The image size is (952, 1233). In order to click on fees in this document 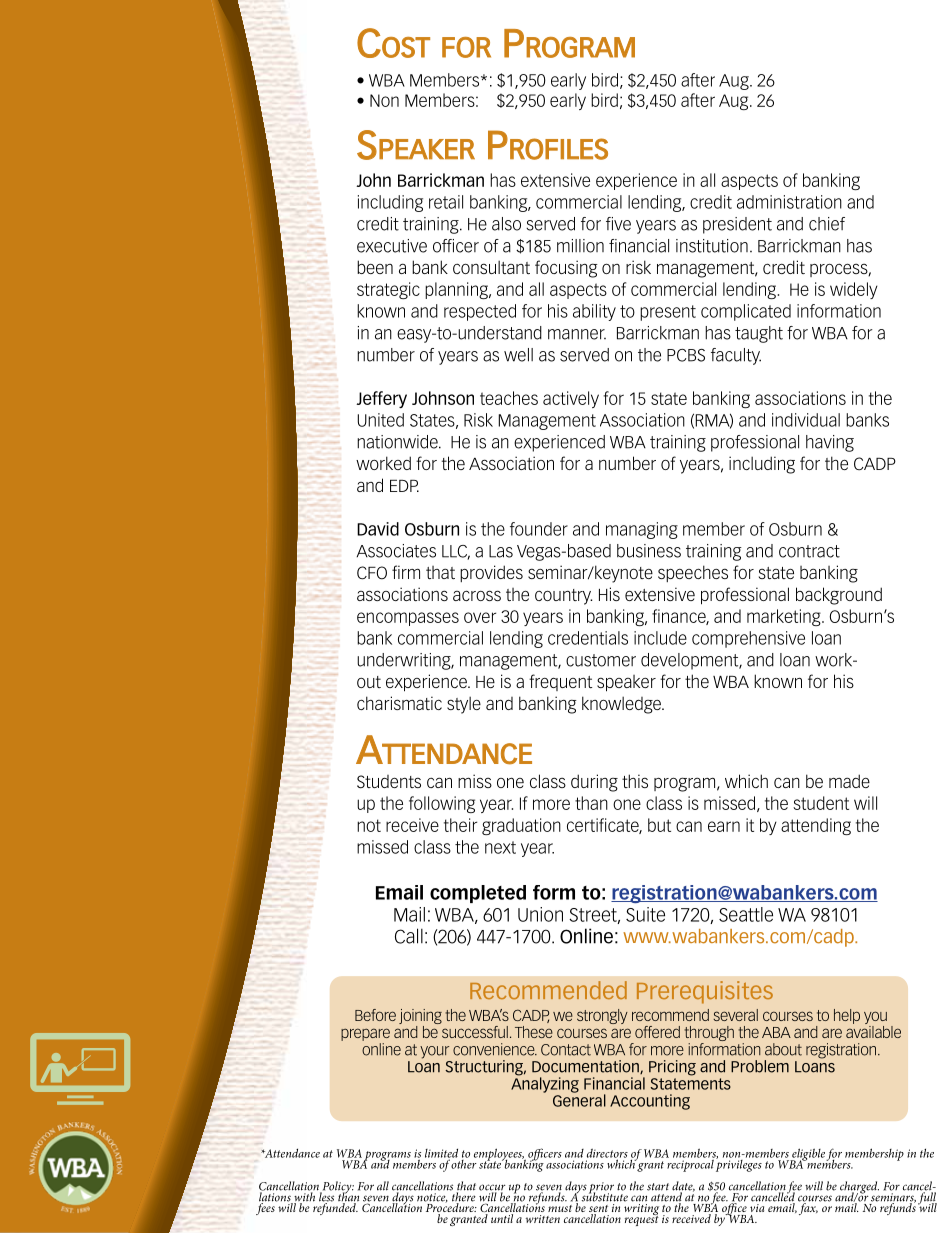, I will do `click(266, 1208)`.
